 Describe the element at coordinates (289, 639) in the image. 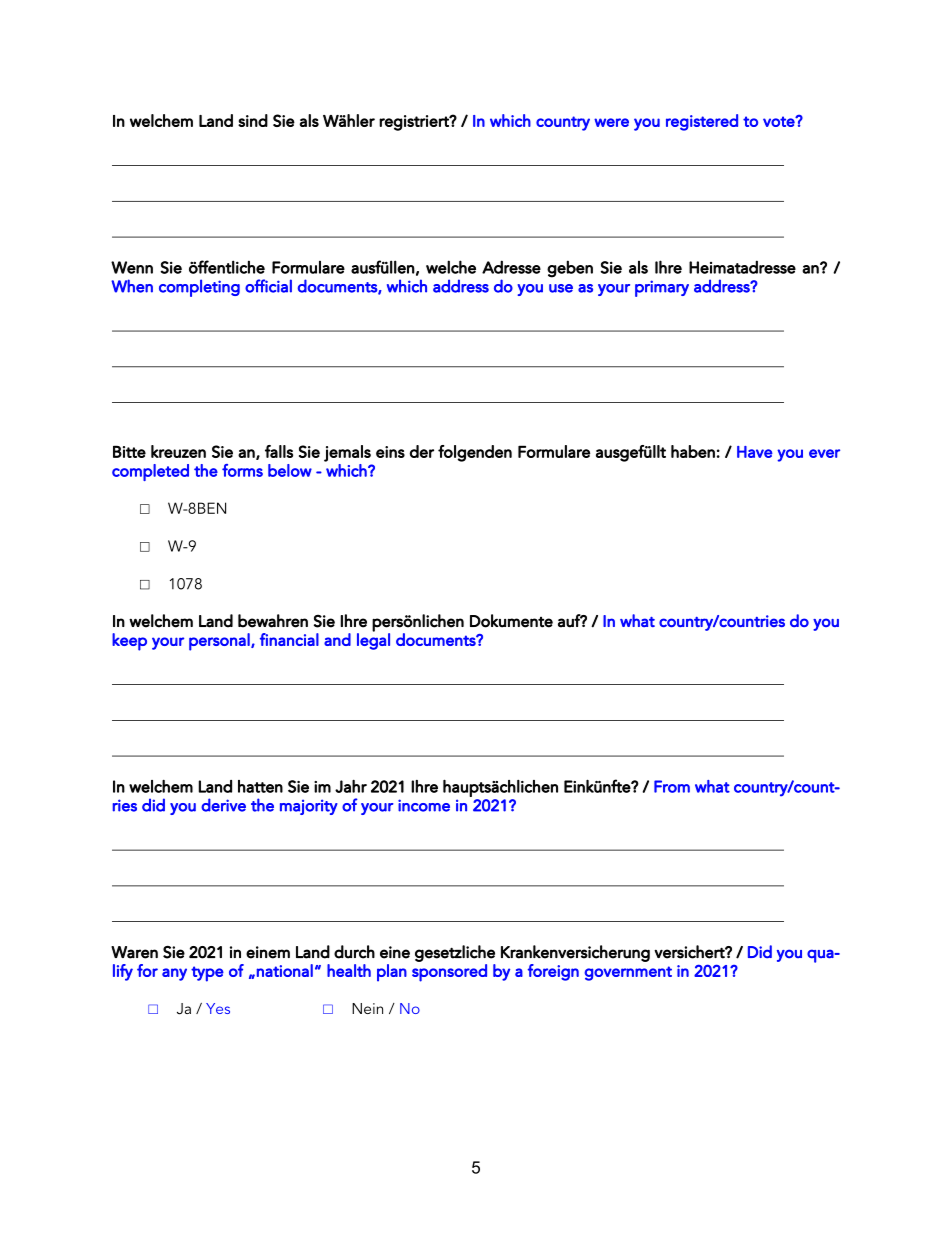

I see `financial` at that location.
